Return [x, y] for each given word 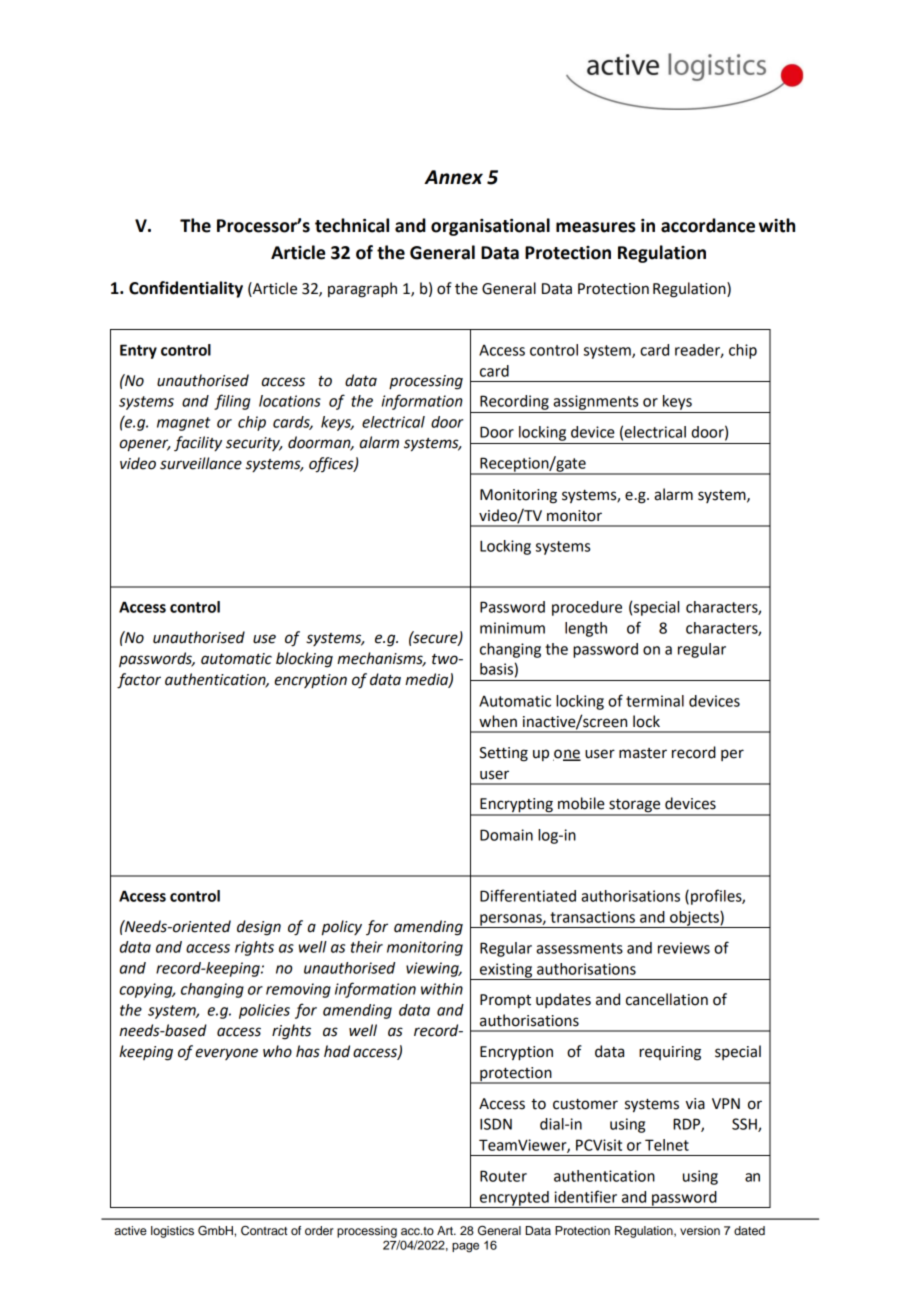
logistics [172, 1232]
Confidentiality [186, 289]
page [465, 1247]
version [700, 1230]
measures [596, 227]
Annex [453, 177]
